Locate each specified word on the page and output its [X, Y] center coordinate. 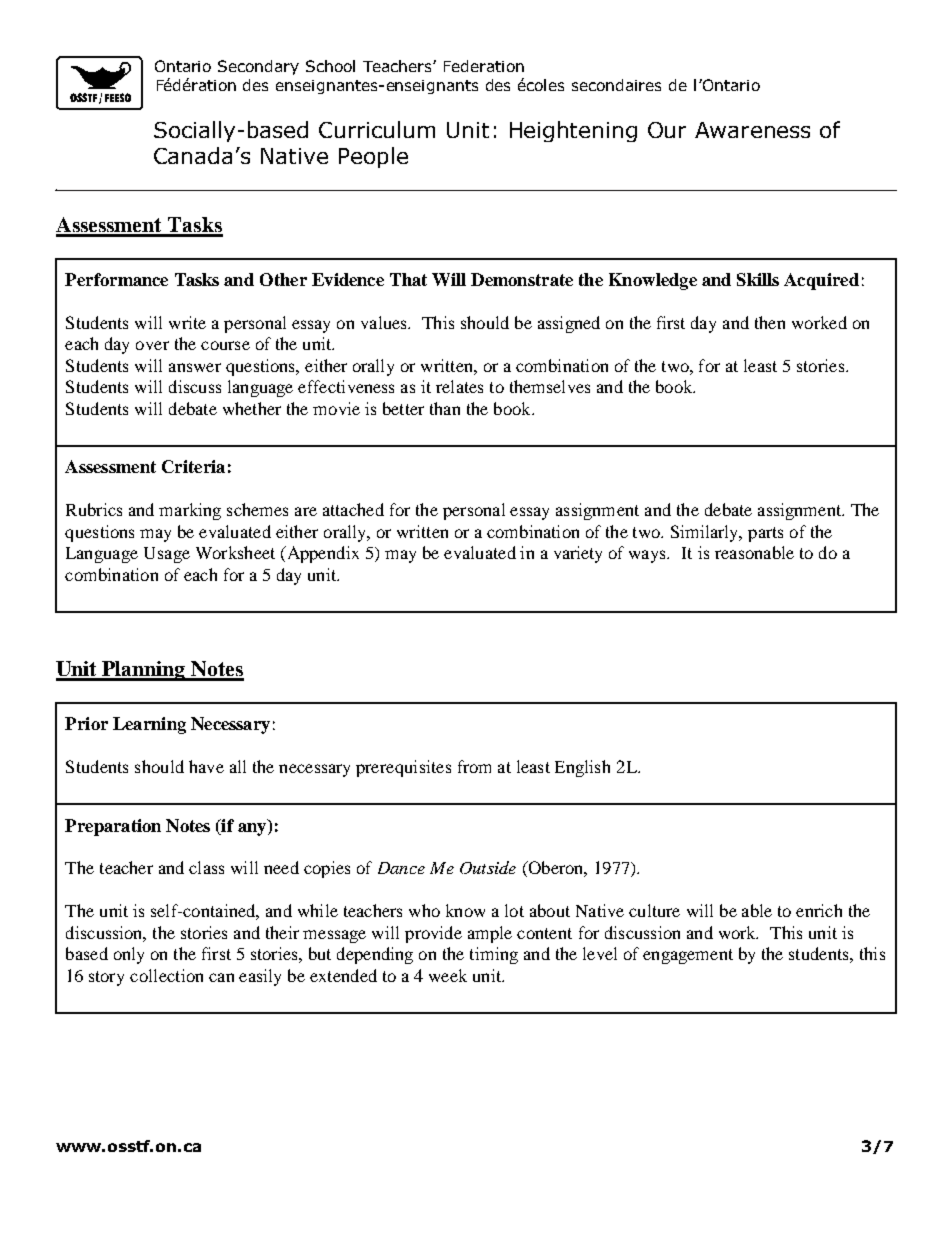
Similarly [706, 533]
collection [166, 975]
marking [190, 511]
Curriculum [377, 129]
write [187, 322]
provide [433, 934]
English [582, 768]
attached [353, 509]
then [770, 322]
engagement [688, 956]
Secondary [258, 67]
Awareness [752, 130]
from [474, 766]
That [408, 279]
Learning [149, 725]
